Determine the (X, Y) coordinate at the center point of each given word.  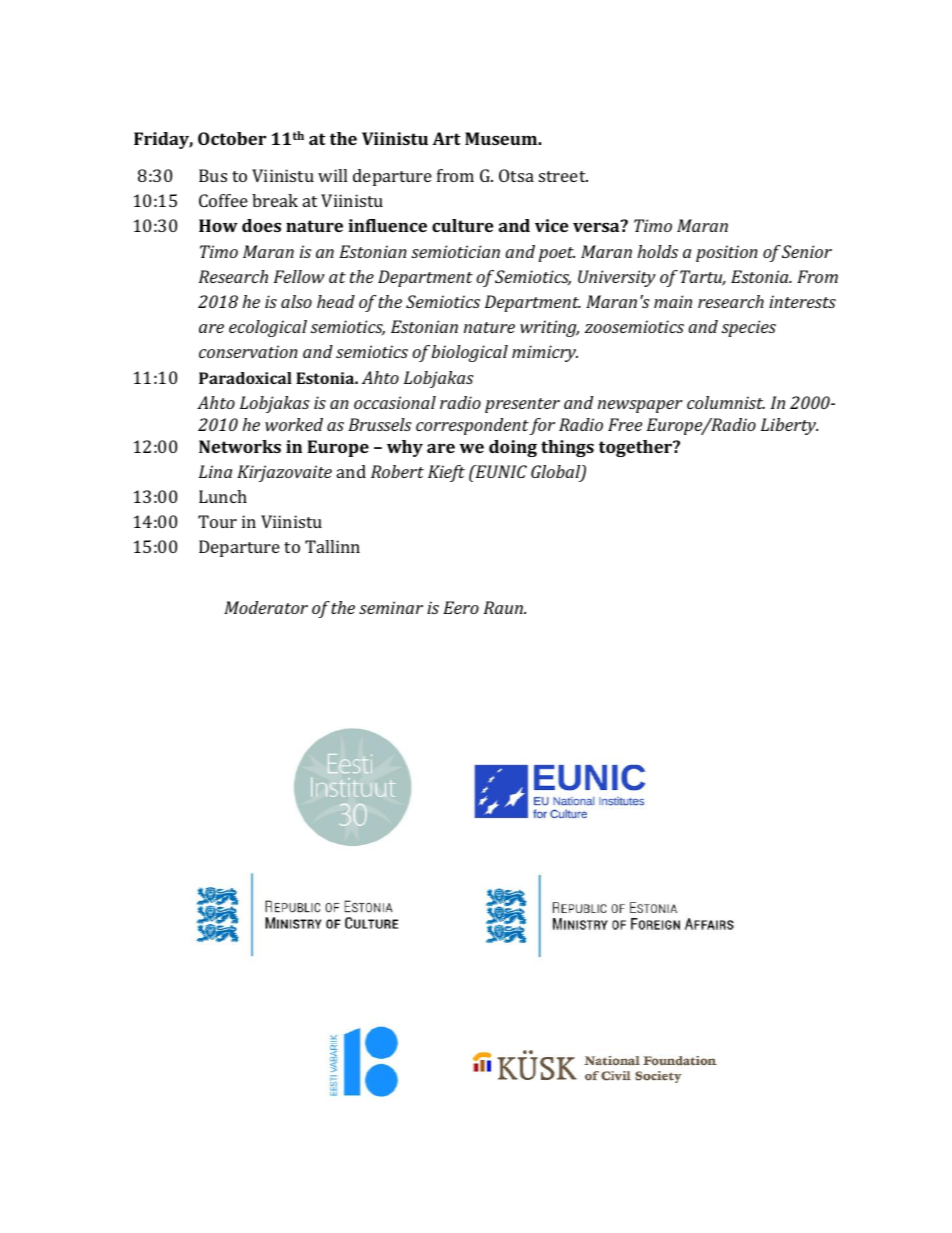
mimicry (545, 353)
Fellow (299, 276)
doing (513, 448)
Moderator (266, 607)
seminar (391, 607)
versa (597, 226)
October (232, 138)
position (727, 253)
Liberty (789, 426)
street (563, 176)
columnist (726, 402)
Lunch (223, 496)
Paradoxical (245, 378)
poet (556, 254)
